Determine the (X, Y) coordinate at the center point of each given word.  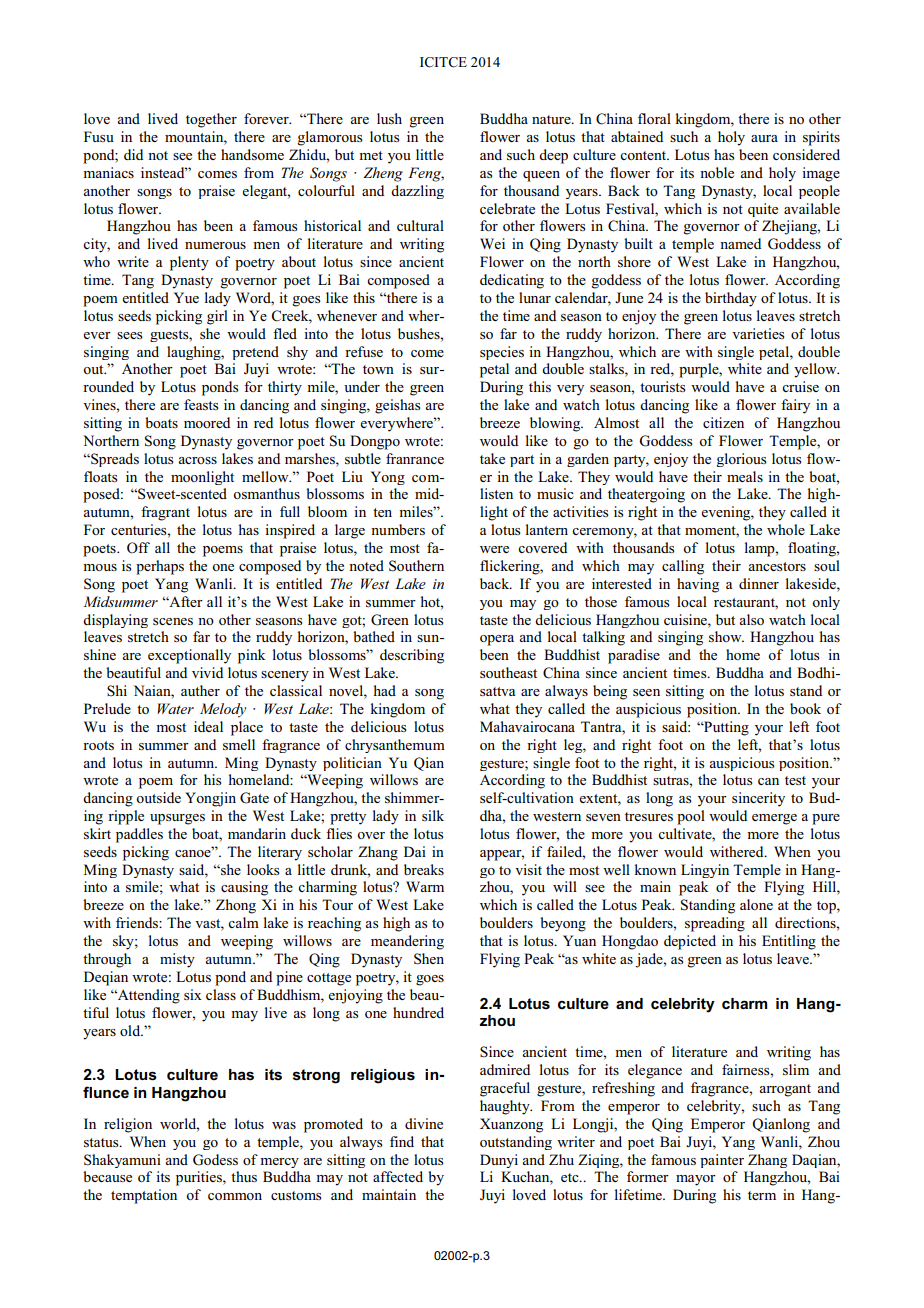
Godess (215, 1160)
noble (717, 172)
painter (722, 1161)
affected (398, 1176)
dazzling (417, 192)
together (211, 120)
